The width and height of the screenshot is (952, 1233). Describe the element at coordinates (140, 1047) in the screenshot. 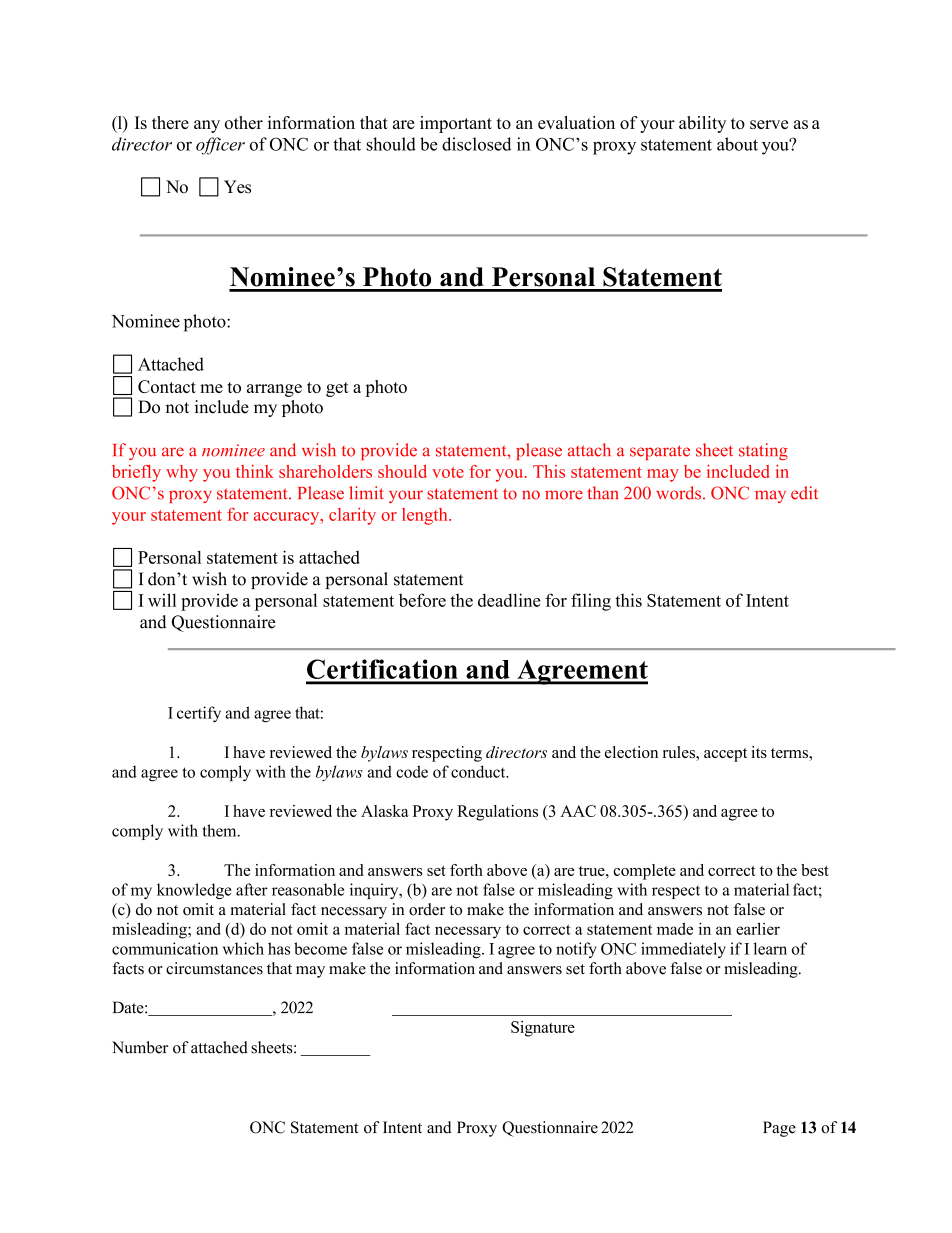

I see `Number` at that location.
